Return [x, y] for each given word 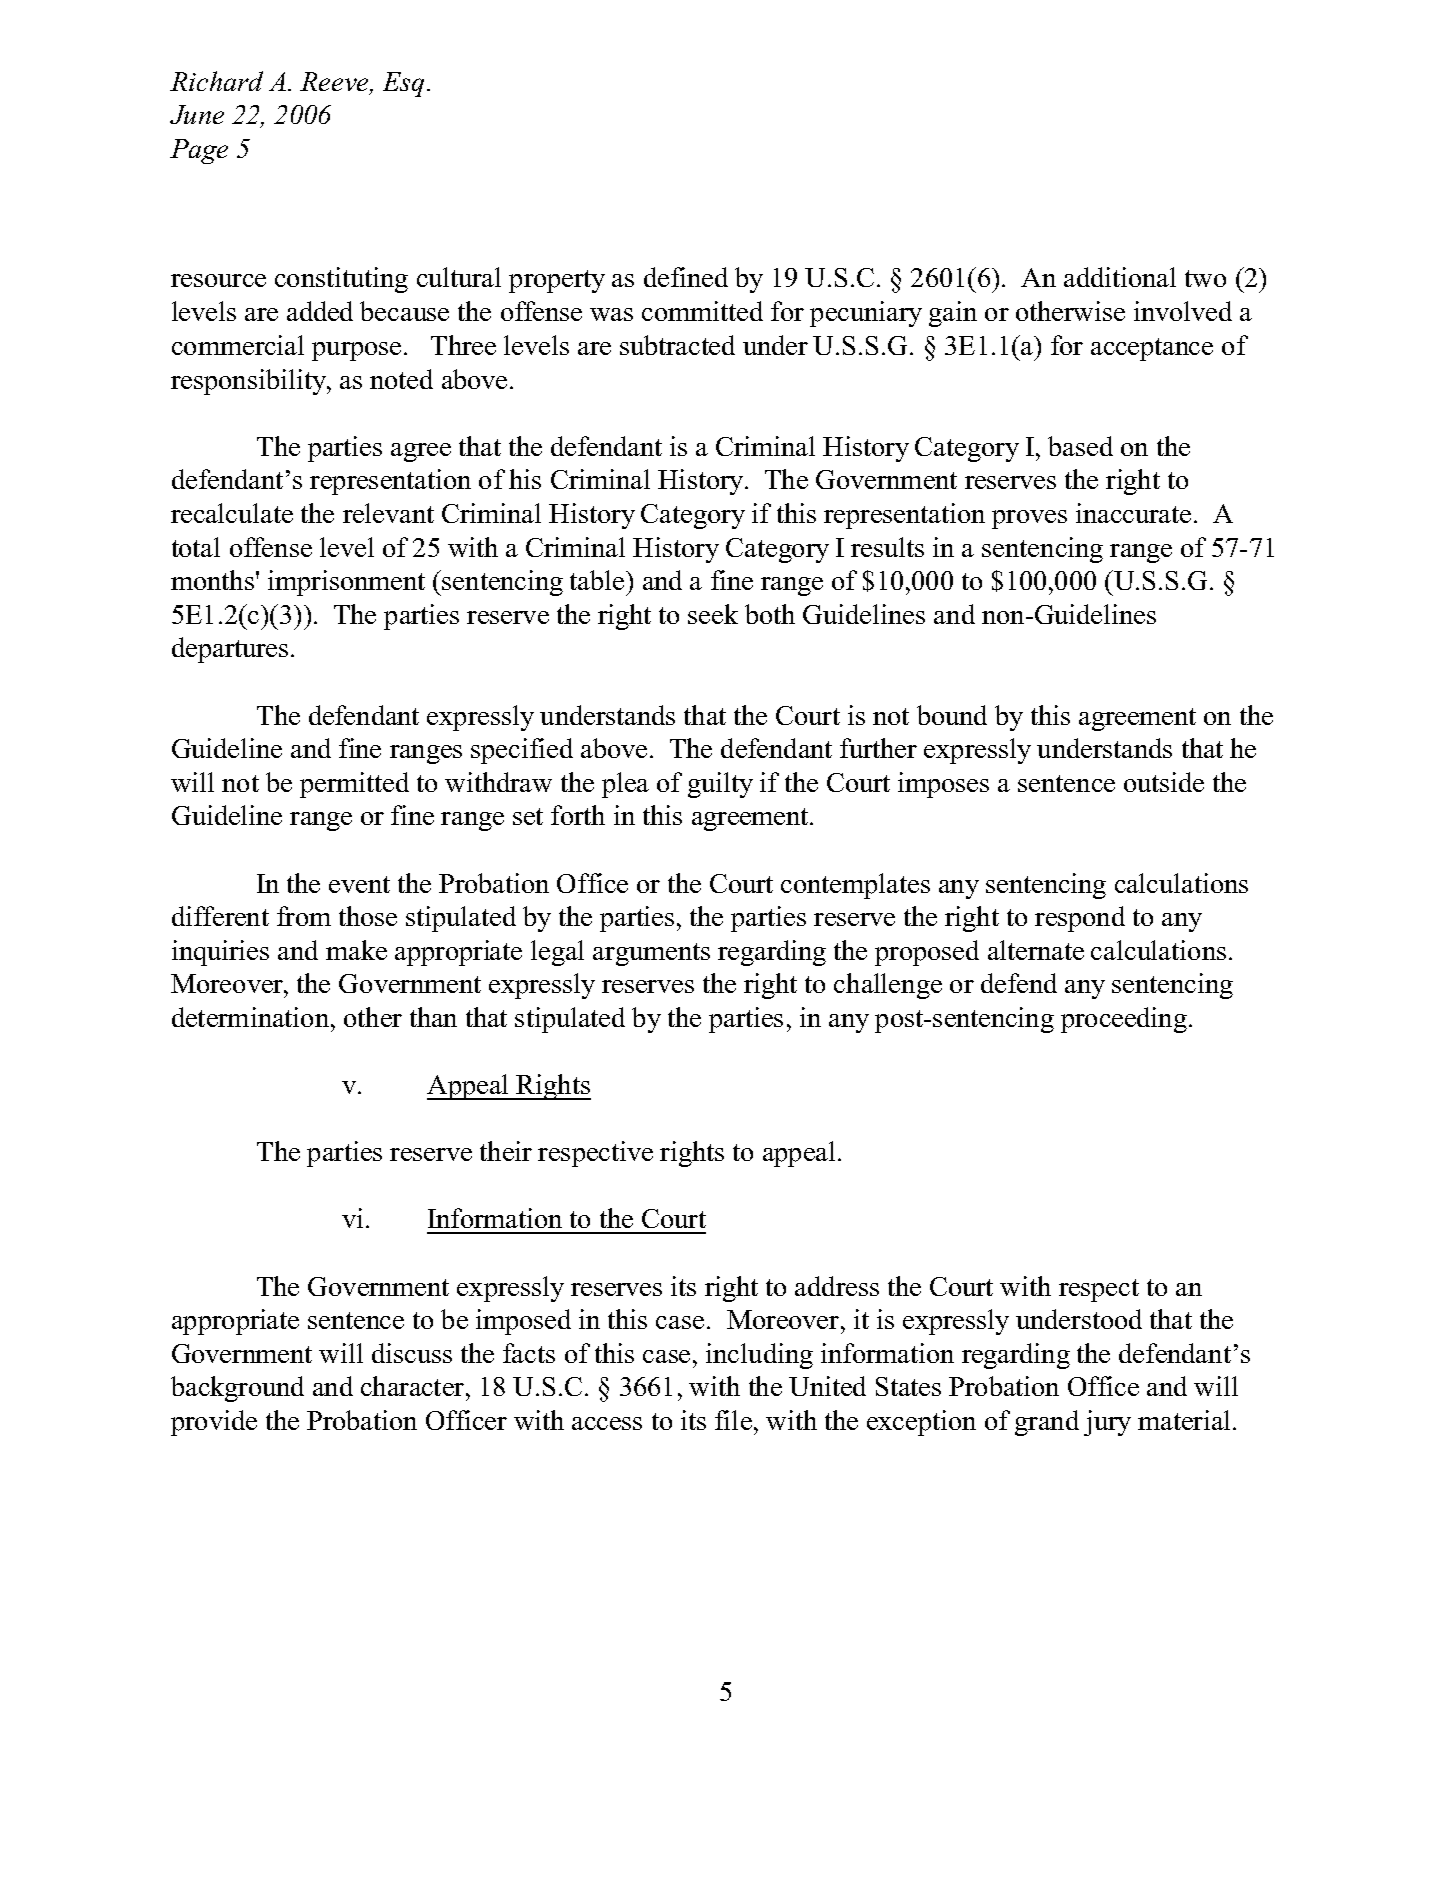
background [237, 1389]
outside [1164, 782]
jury [1107, 1423]
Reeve [335, 83]
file [733, 1420]
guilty [720, 785]
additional [1120, 277]
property [557, 281]
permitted [354, 785]
